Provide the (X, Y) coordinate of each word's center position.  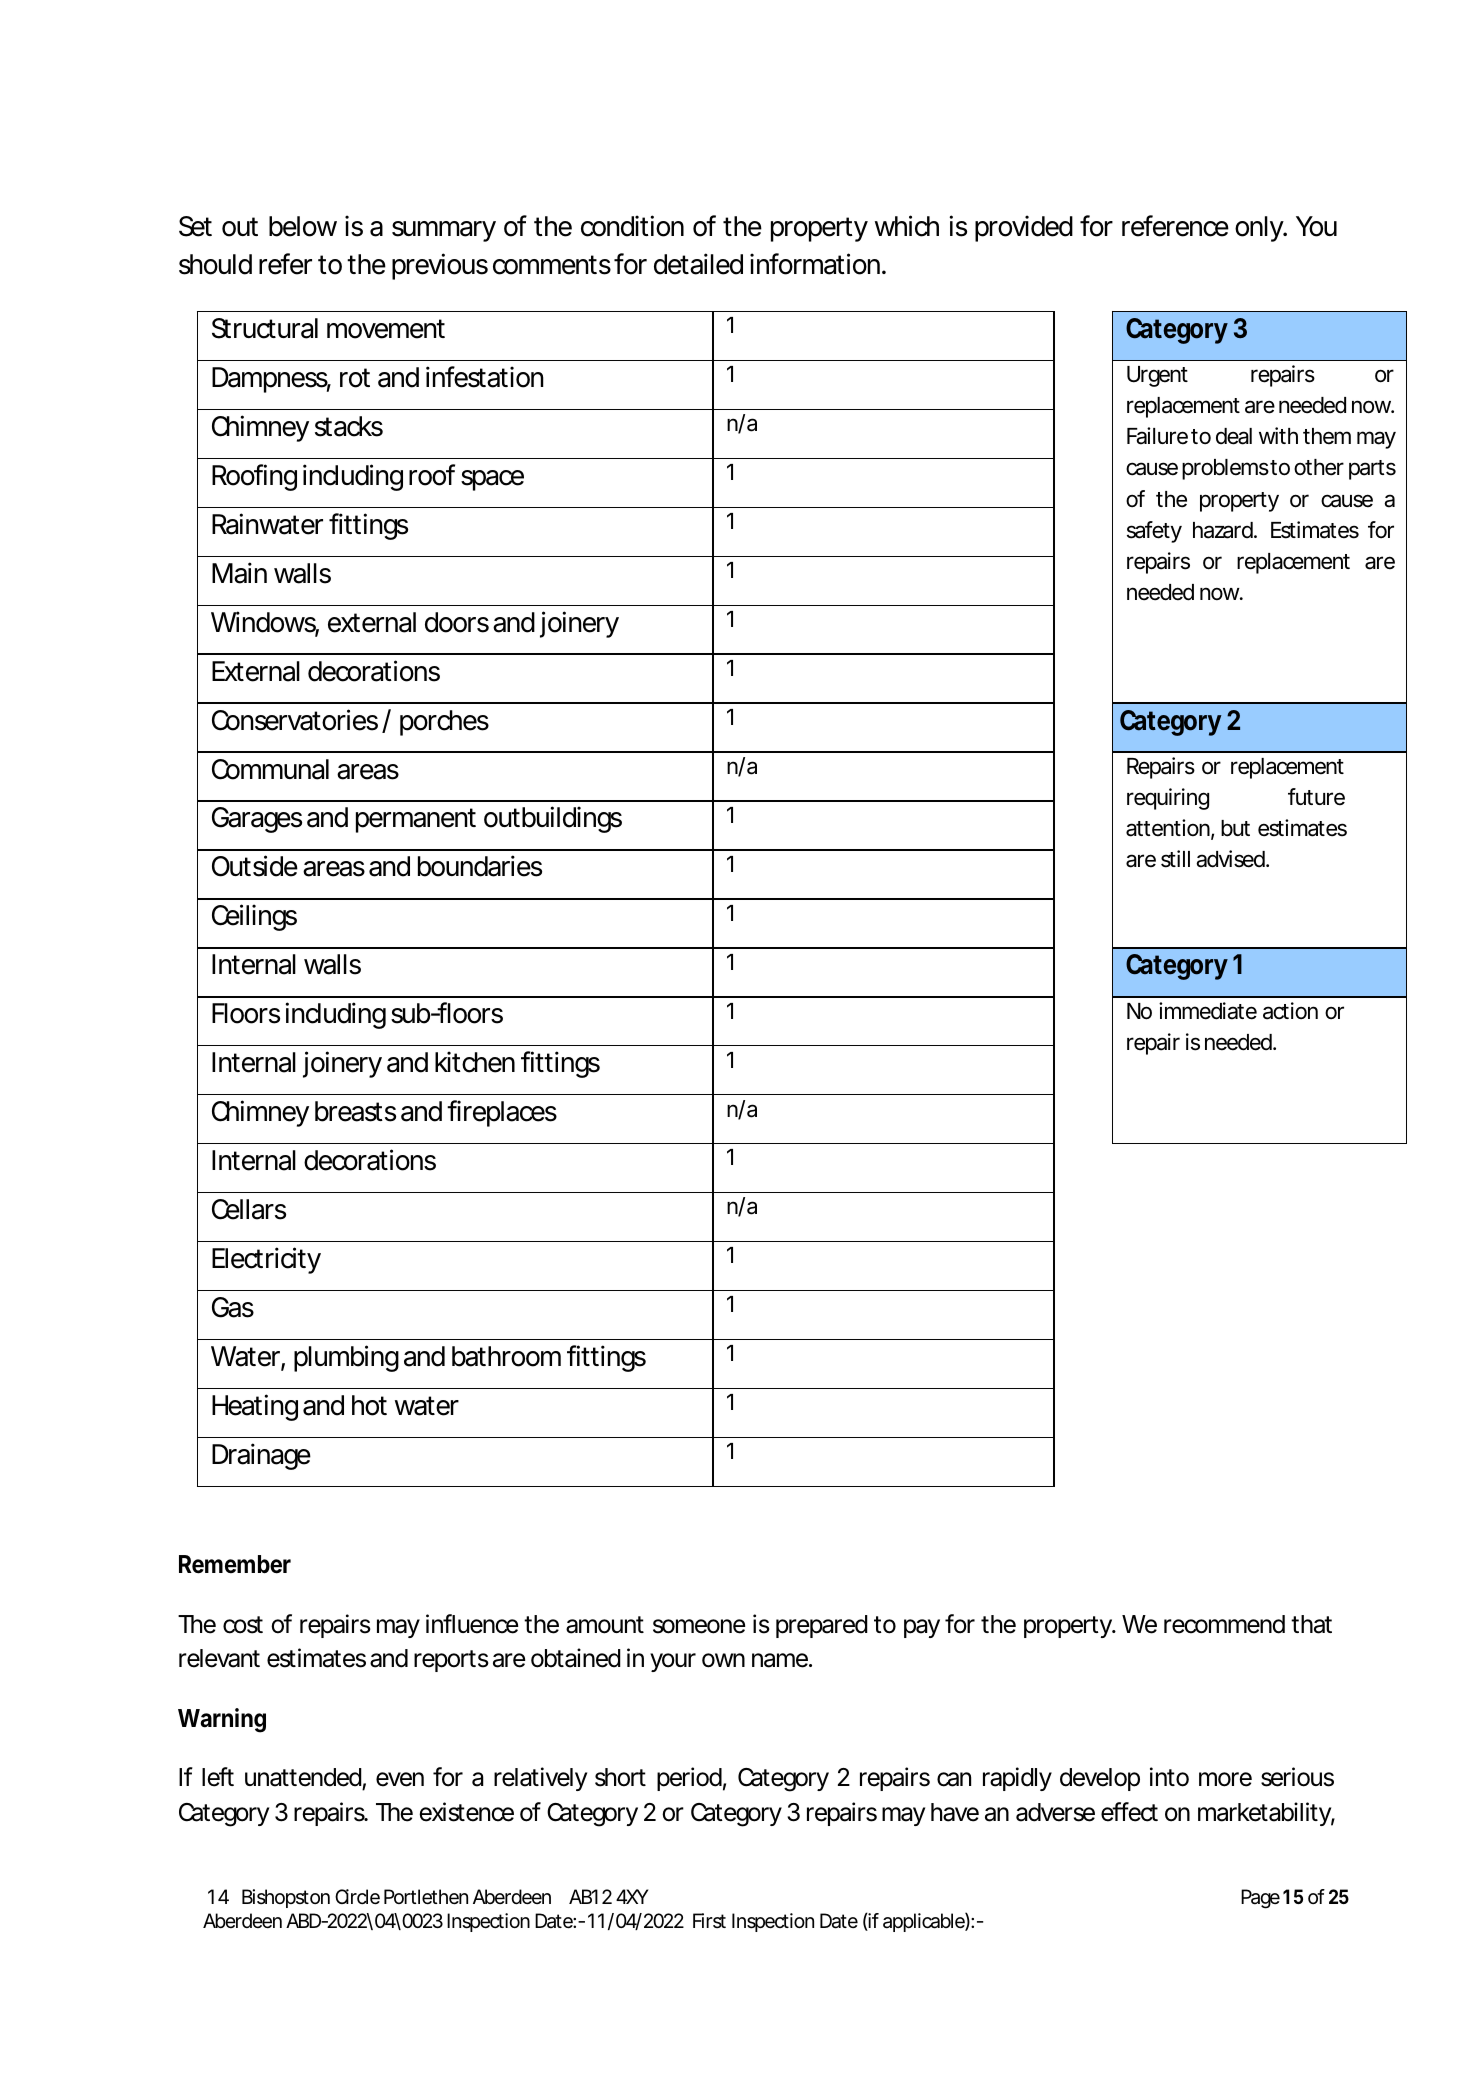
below (303, 226)
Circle (357, 1897)
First (709, 1920)
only (1260, 229)
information (815, 264)
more (1225, 1779)
